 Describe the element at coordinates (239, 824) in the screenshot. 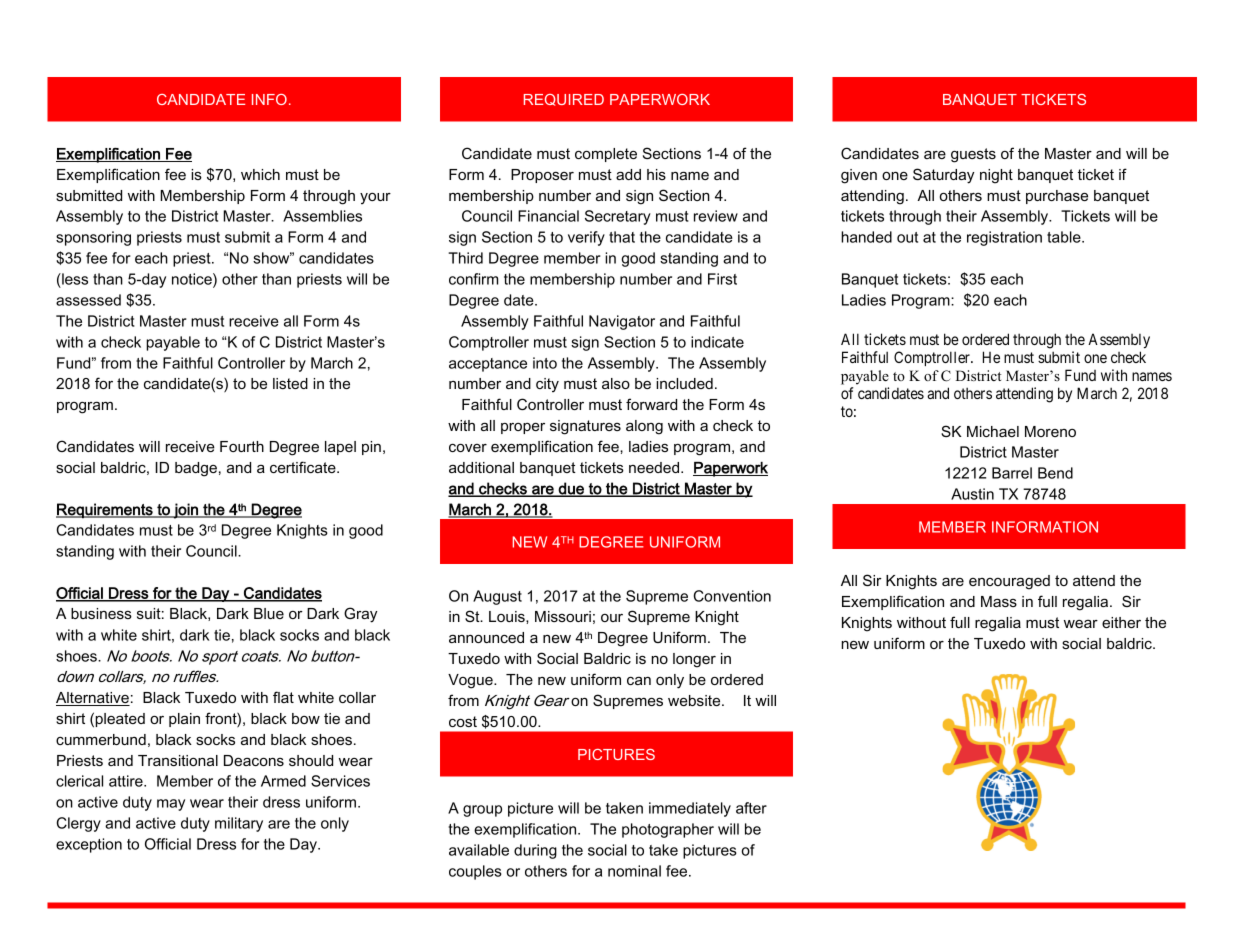

I see `military` at that location.
